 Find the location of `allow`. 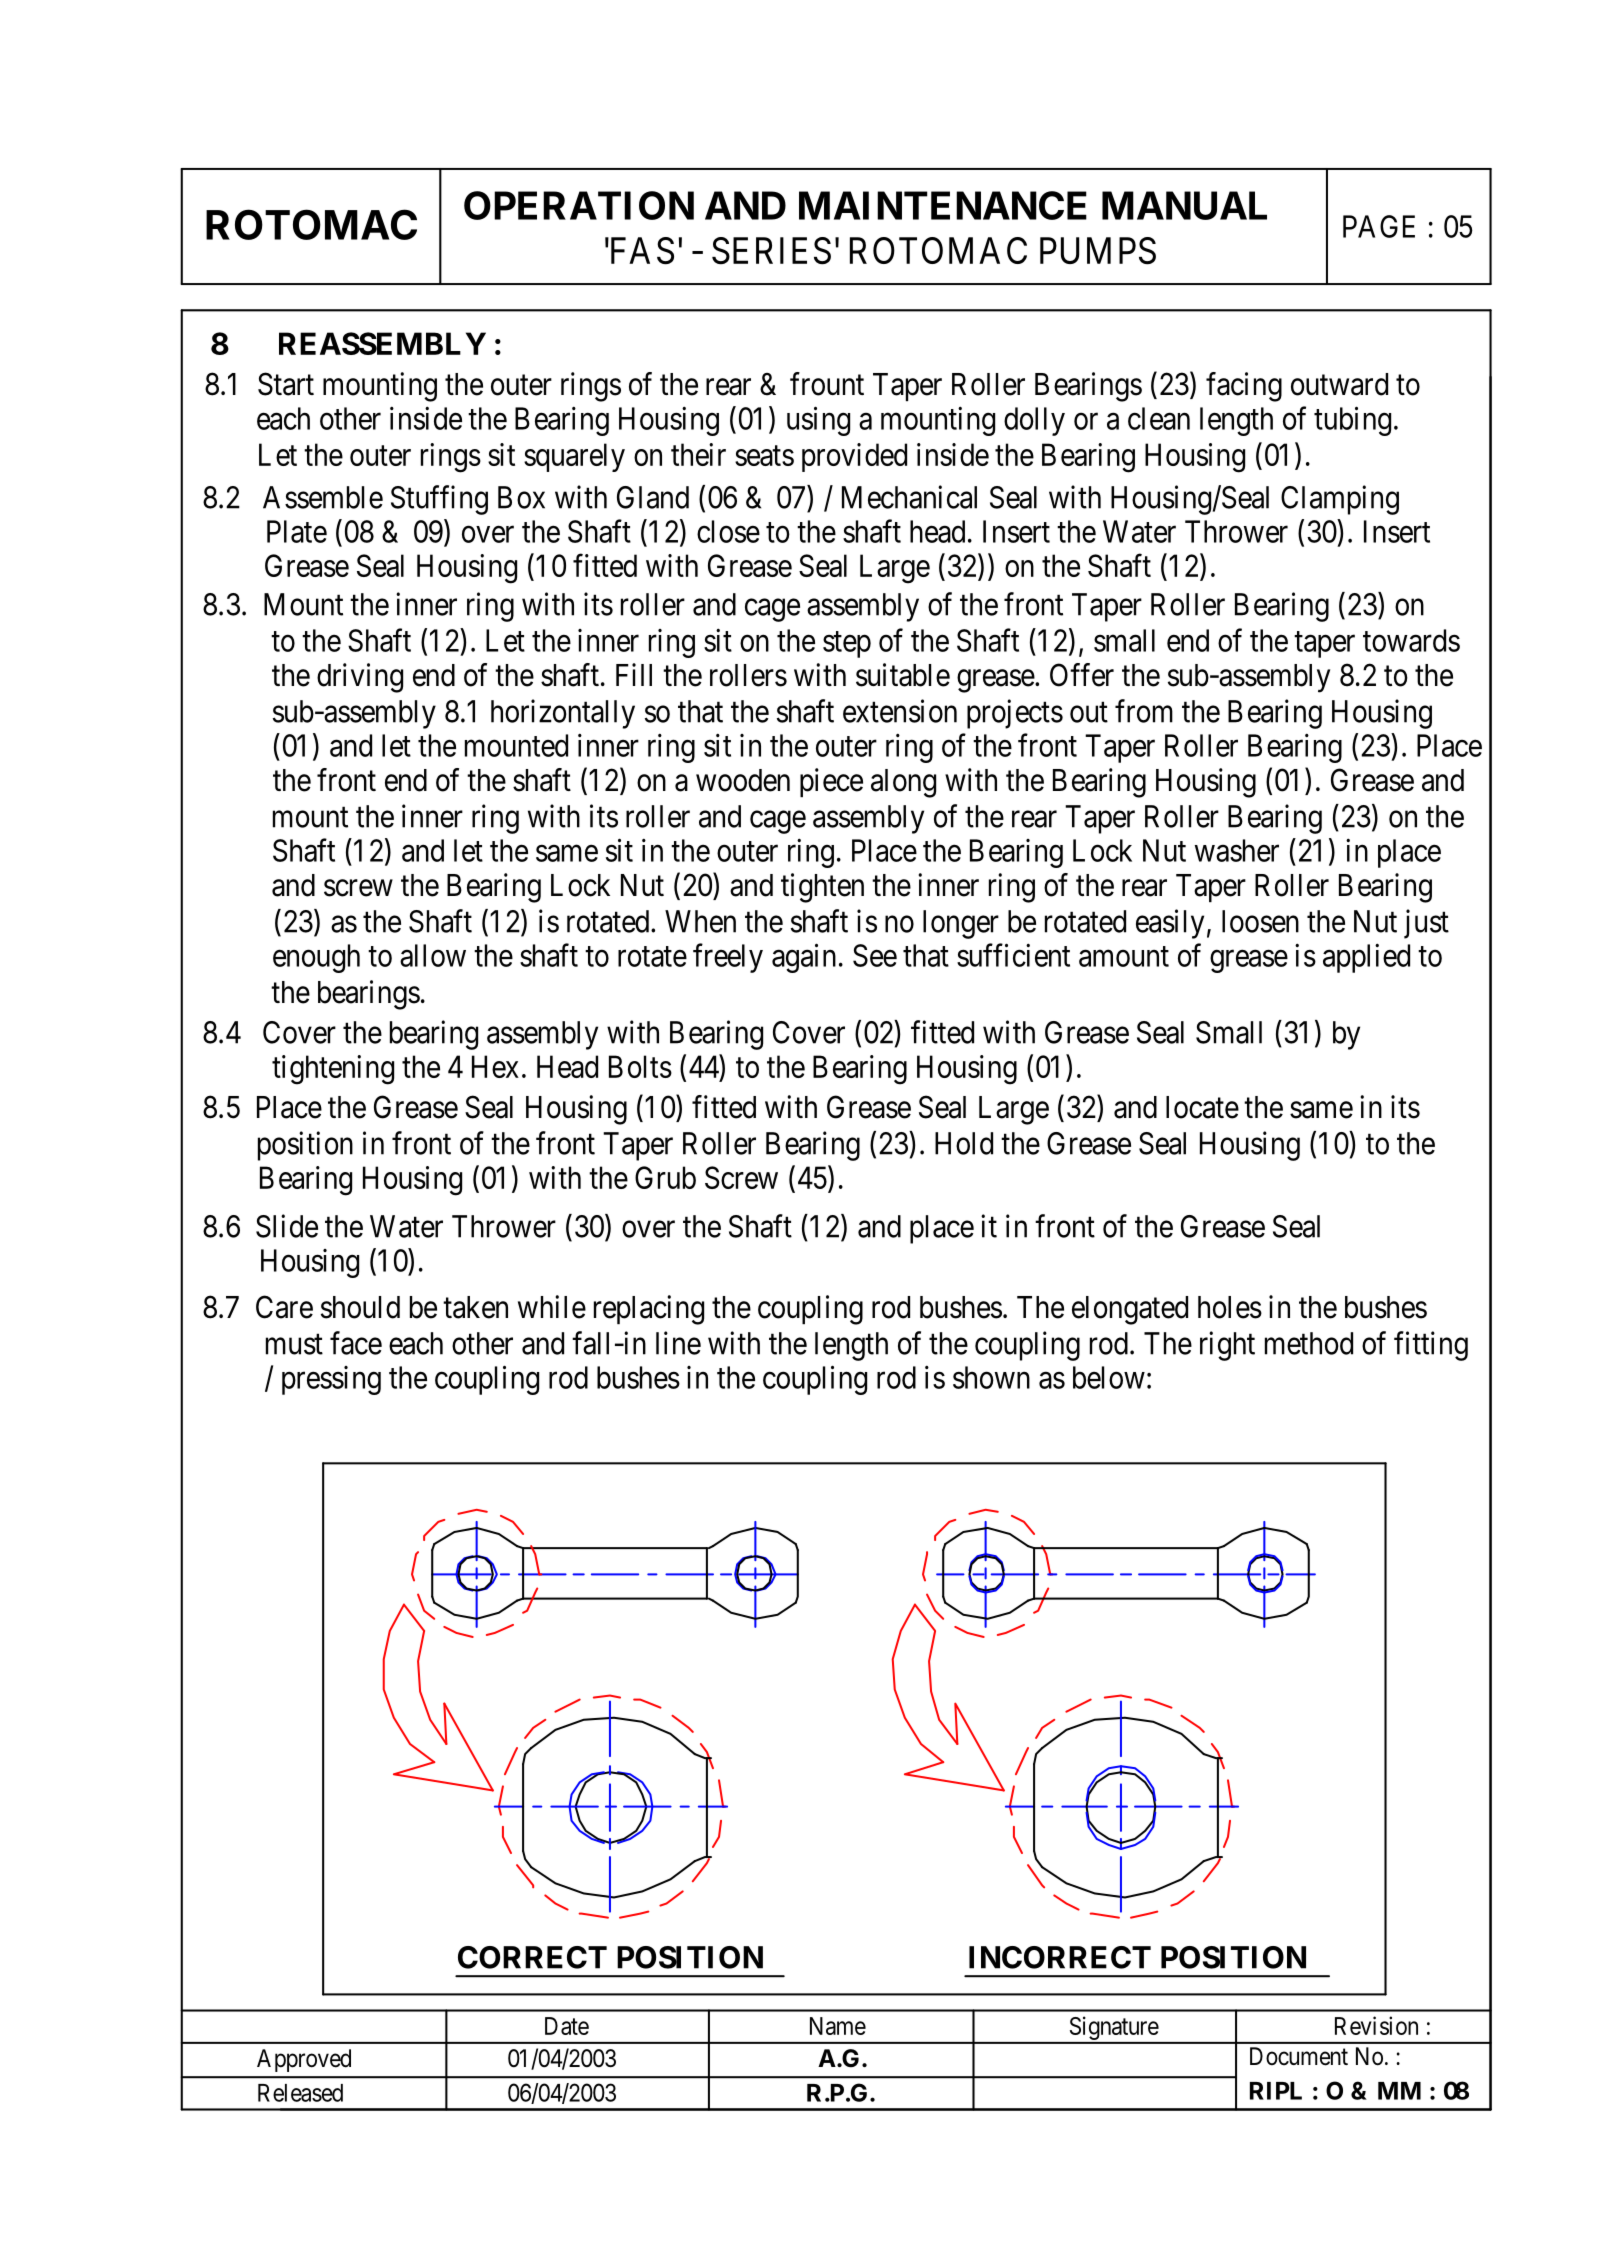

allow is located at coordinates (433, 955).
